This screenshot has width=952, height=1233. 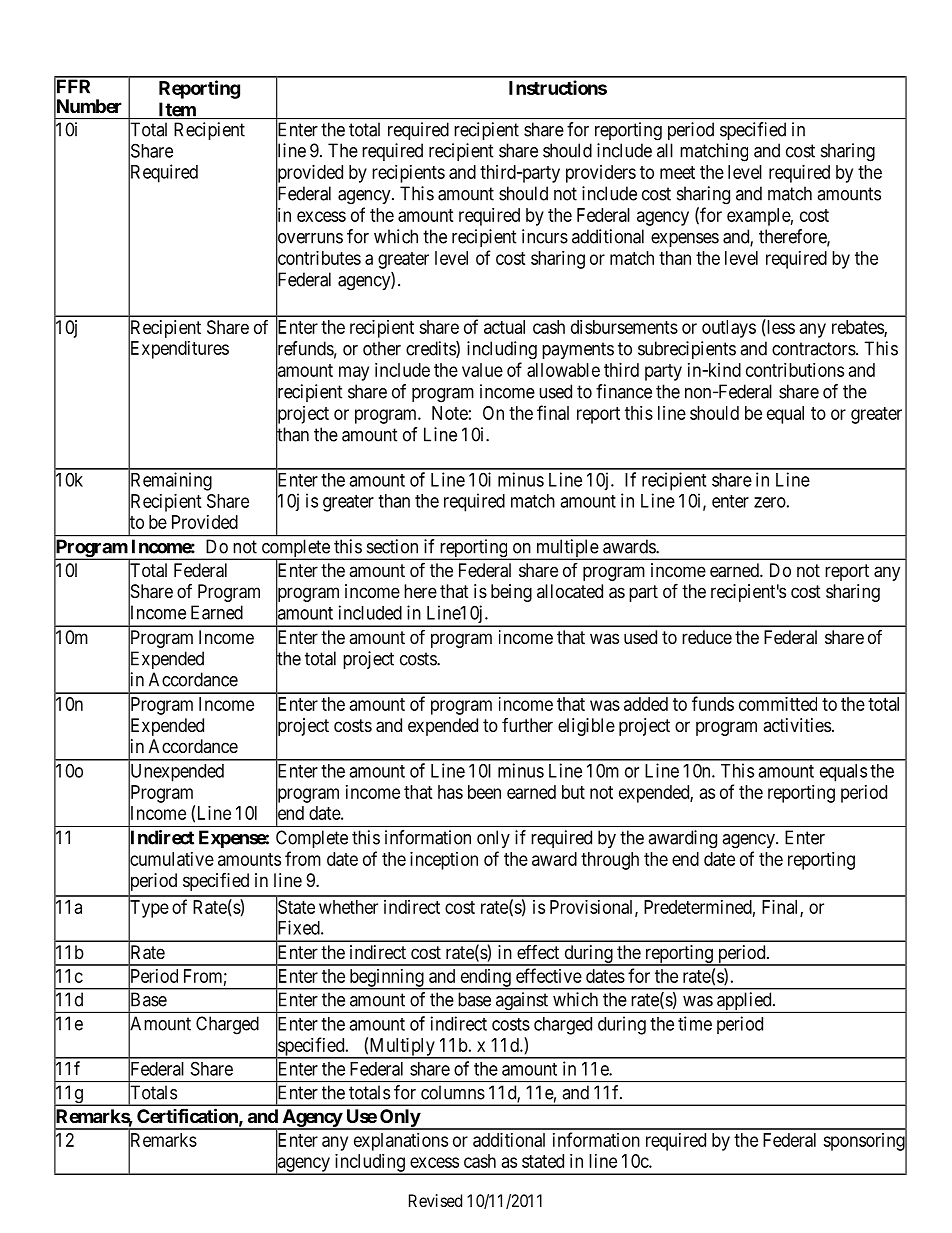 What do you see at coordinates (435, 1200) in the screenshot?
I see `Revised` at bounding box center [435, 1200].
